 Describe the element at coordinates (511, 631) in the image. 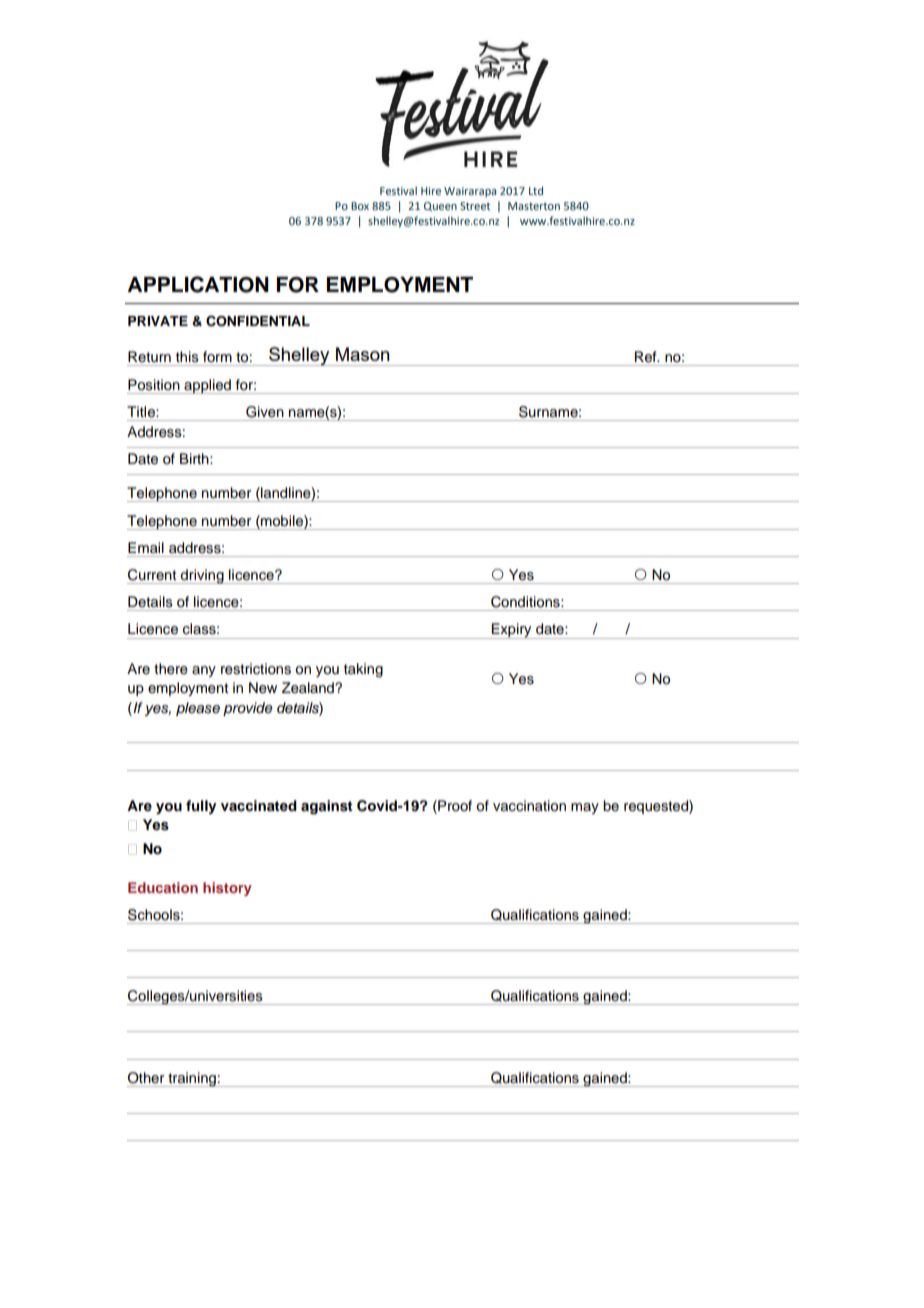

I see `Expiry` at that location.
